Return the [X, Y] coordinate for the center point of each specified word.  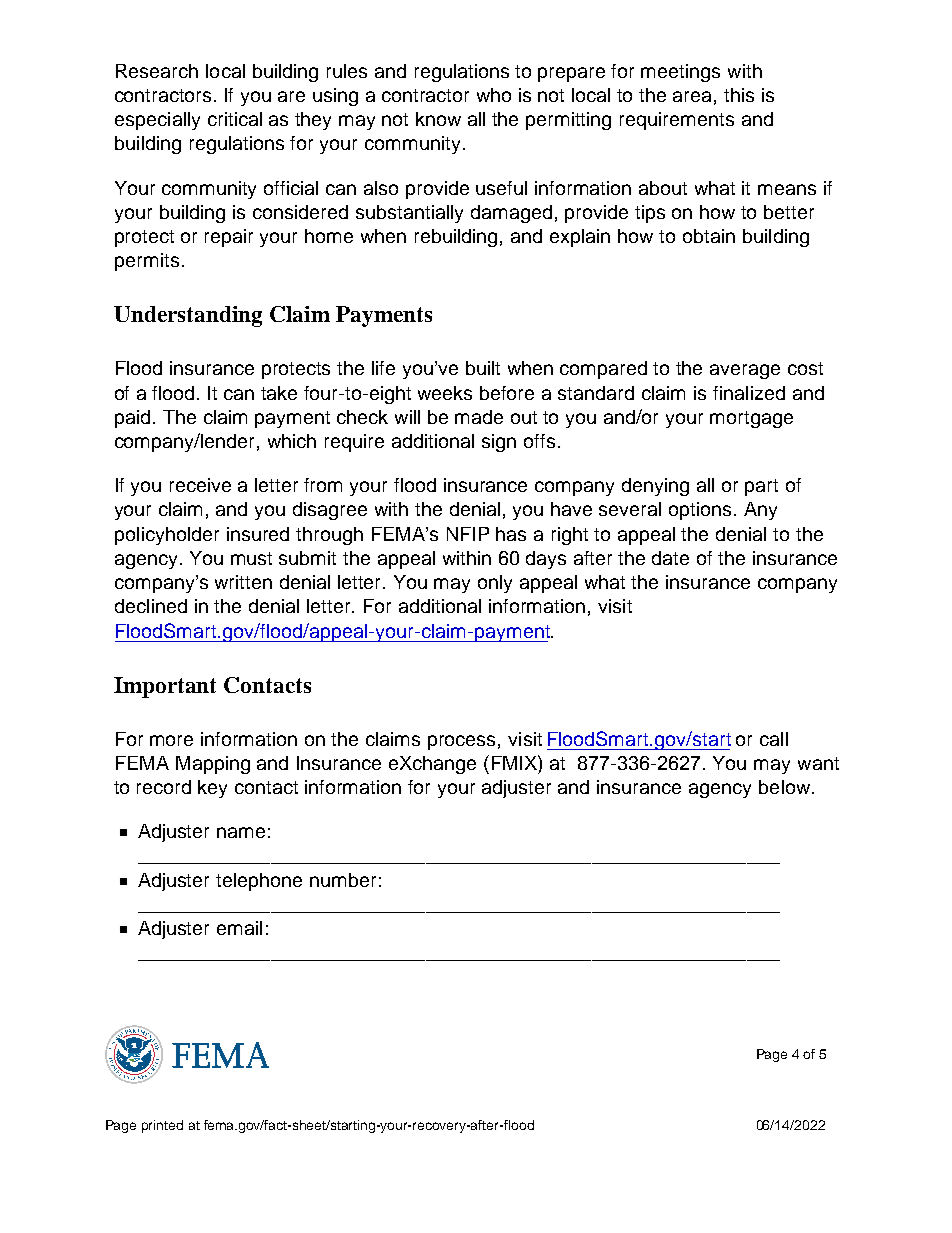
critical [235, 119]
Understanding [188, 316]
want [818, 763]
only [495, 584]
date [670, 558]
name [241, 832]
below [786, 787]
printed [162, 1126]
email [239, 928]
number [343, 880]
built [483, 368]
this [739, 95]
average [745, 371]
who [494, 95]
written [243, 582]
